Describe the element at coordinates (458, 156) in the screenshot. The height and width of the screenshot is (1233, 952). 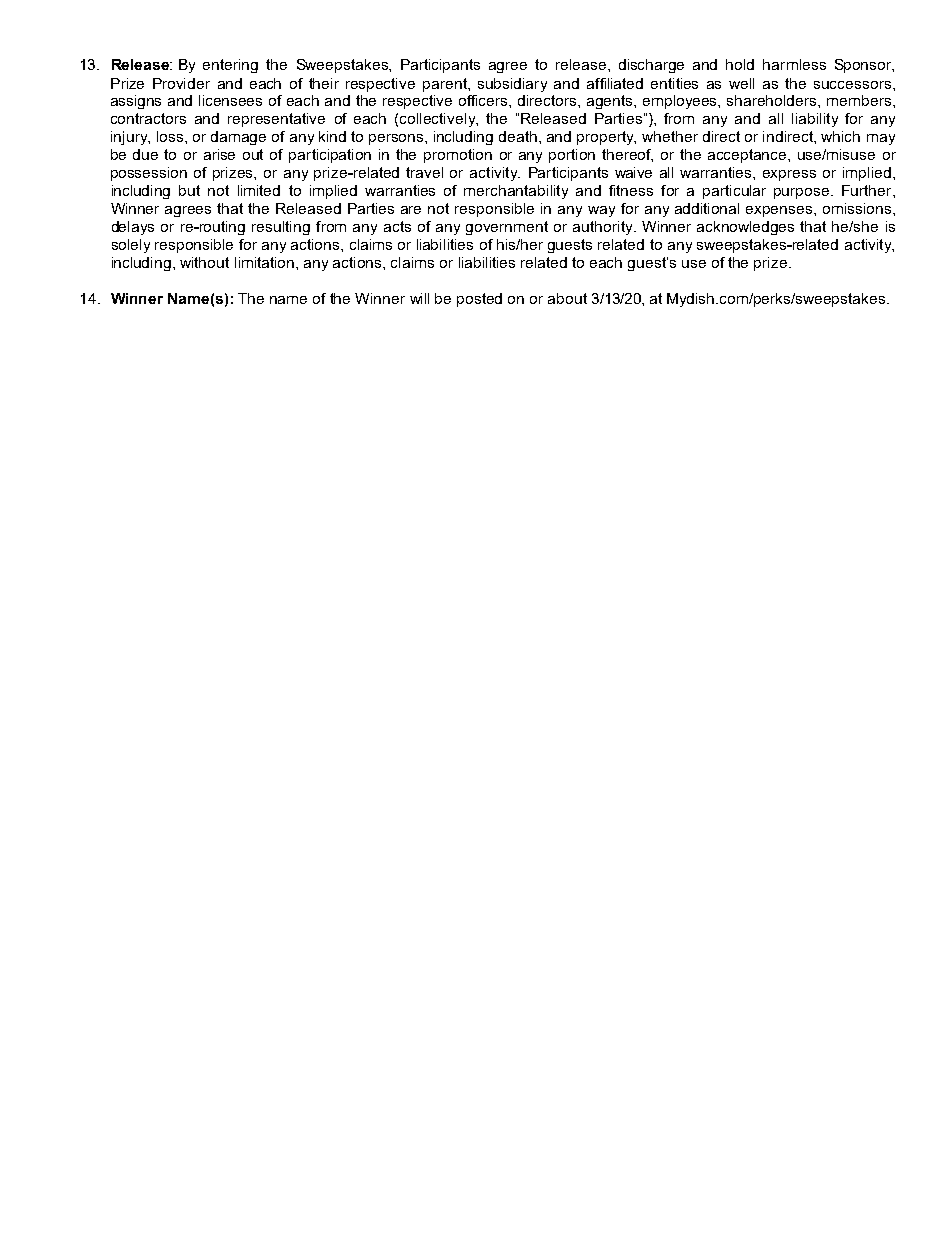
I see `promotion` at that location.
